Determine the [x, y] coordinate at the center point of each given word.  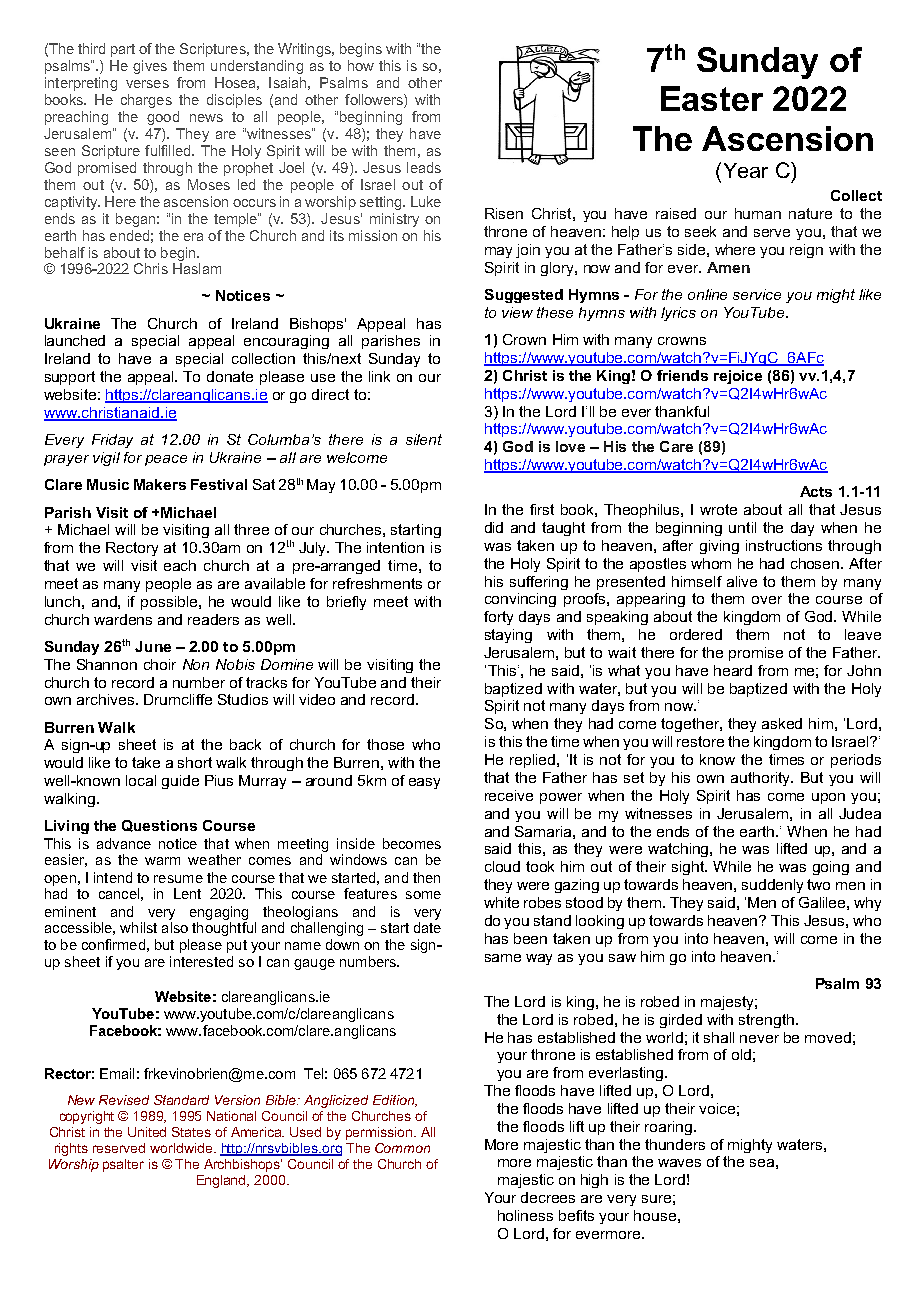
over [767, 600]
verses [147, 84]
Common [402, 1148]
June [153, 646]
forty [498, 618]
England [223, 1181]
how [361, 65]
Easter [712, 98]
